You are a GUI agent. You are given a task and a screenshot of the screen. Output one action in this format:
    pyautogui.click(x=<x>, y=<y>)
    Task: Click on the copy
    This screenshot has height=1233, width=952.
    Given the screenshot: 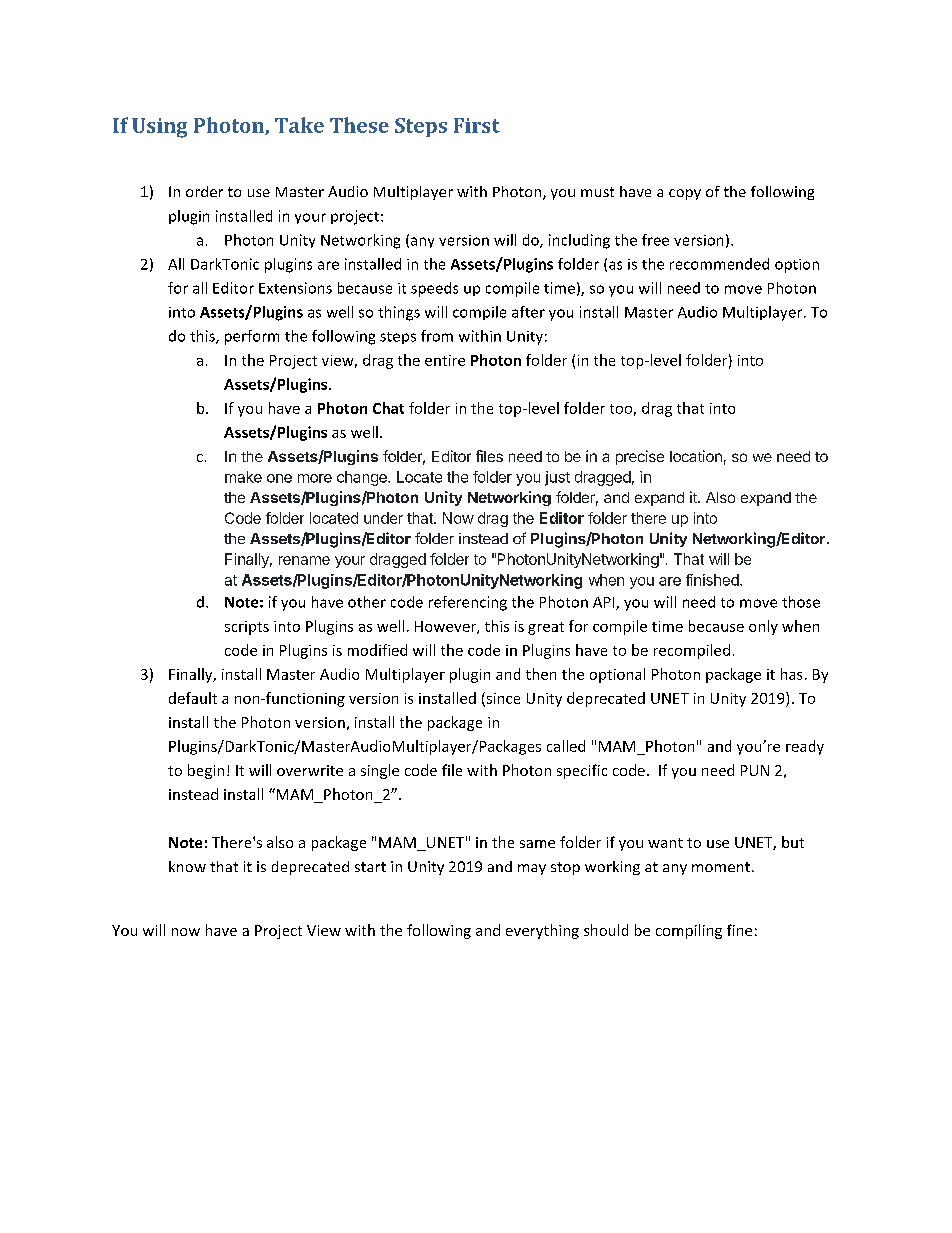 What is the action you would take?
    pyautogui.click(x=685, y=194)
